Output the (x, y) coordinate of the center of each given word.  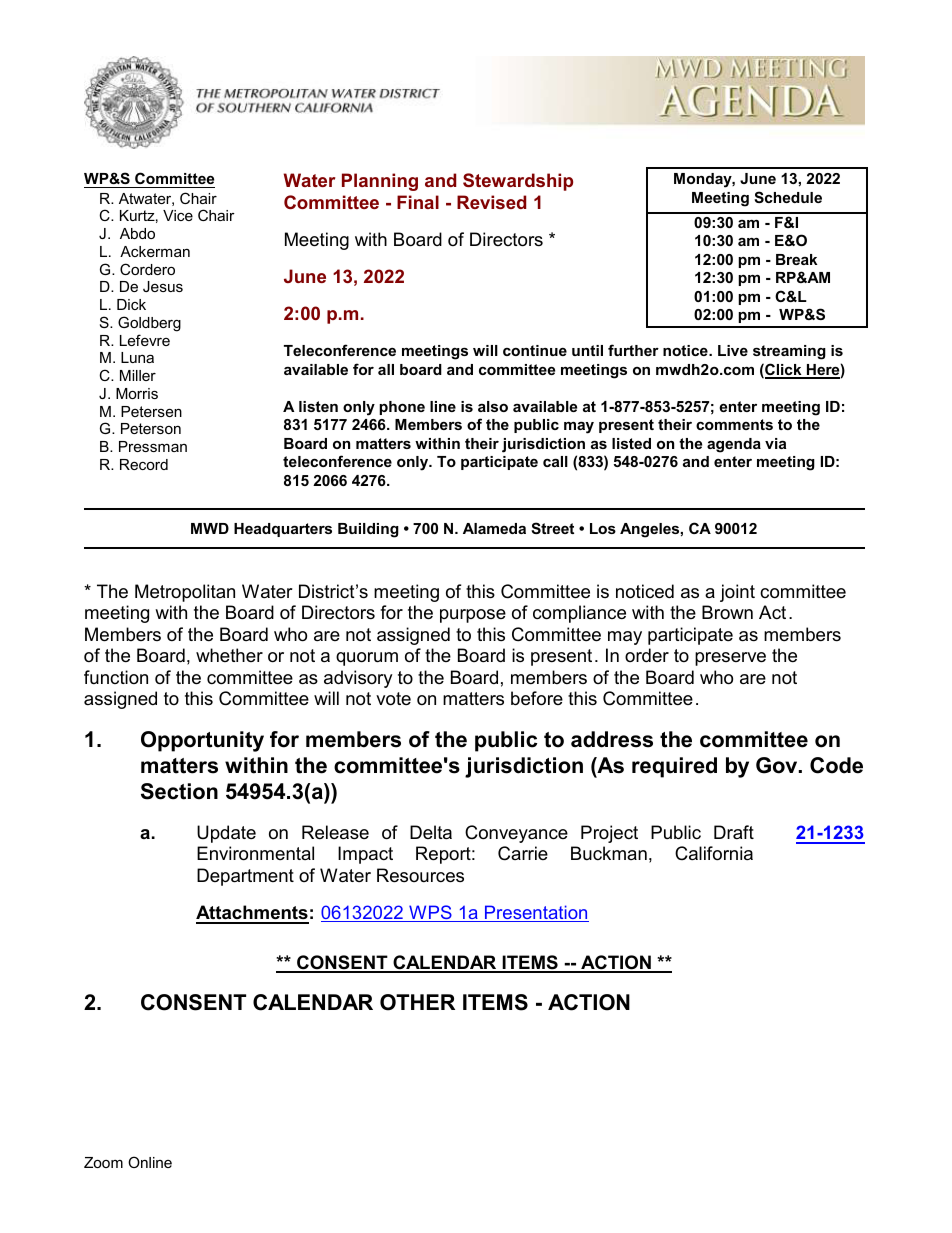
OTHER (417, 1002)
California (714, 853)
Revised (491, 202)
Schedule (788, 197)
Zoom (103, 1162)
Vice (178, 215)
